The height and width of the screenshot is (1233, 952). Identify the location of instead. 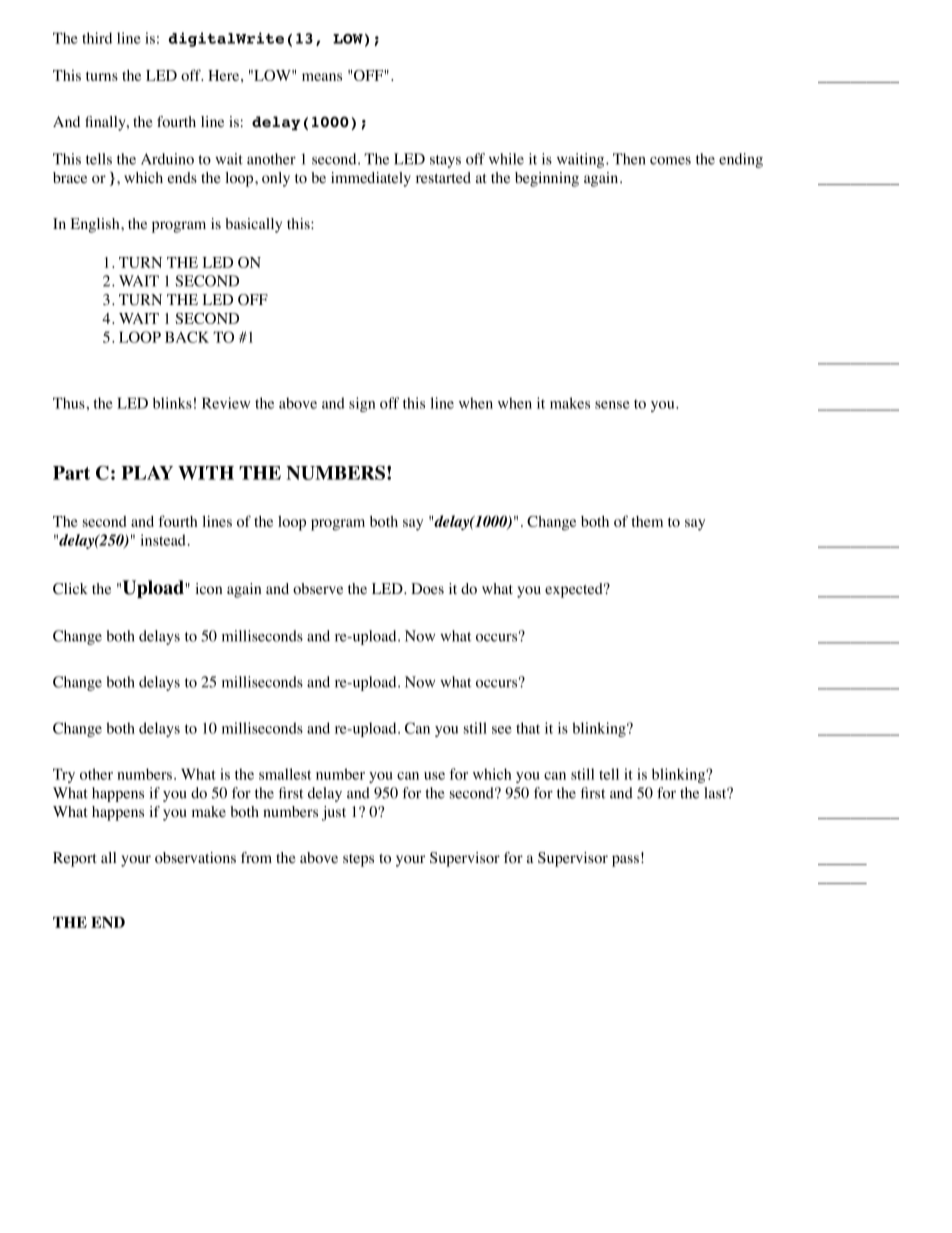
(163, 540).
